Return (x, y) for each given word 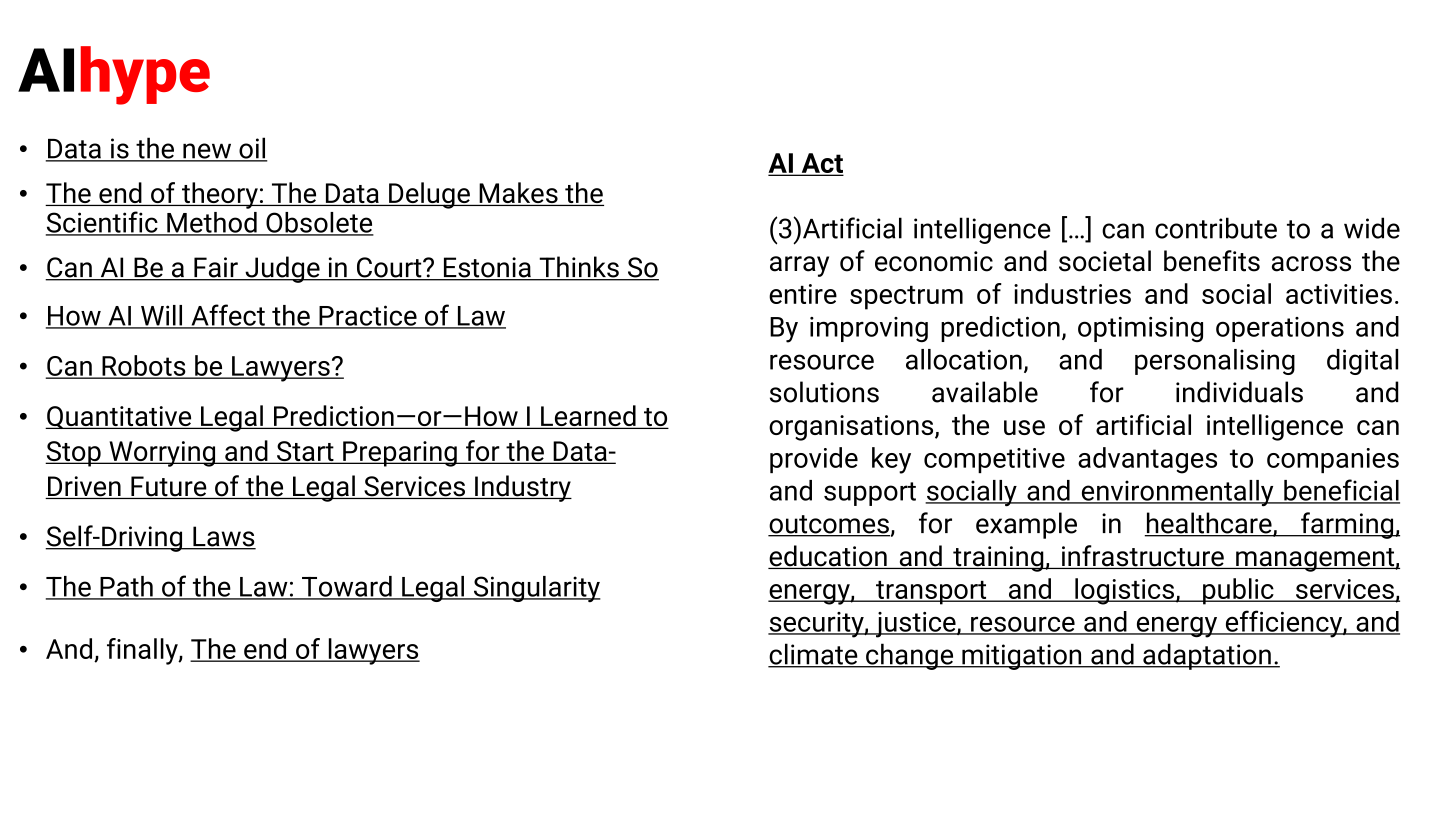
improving (869, 330)
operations (1280, 329)
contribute (1216, 228)
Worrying (162, 454)
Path (126, 587)
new (207, 152)
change (910, 656)
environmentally (1177, 493)
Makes (518, 194)
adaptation (1207, 656)
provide (814, 460)
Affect (228, 316)
